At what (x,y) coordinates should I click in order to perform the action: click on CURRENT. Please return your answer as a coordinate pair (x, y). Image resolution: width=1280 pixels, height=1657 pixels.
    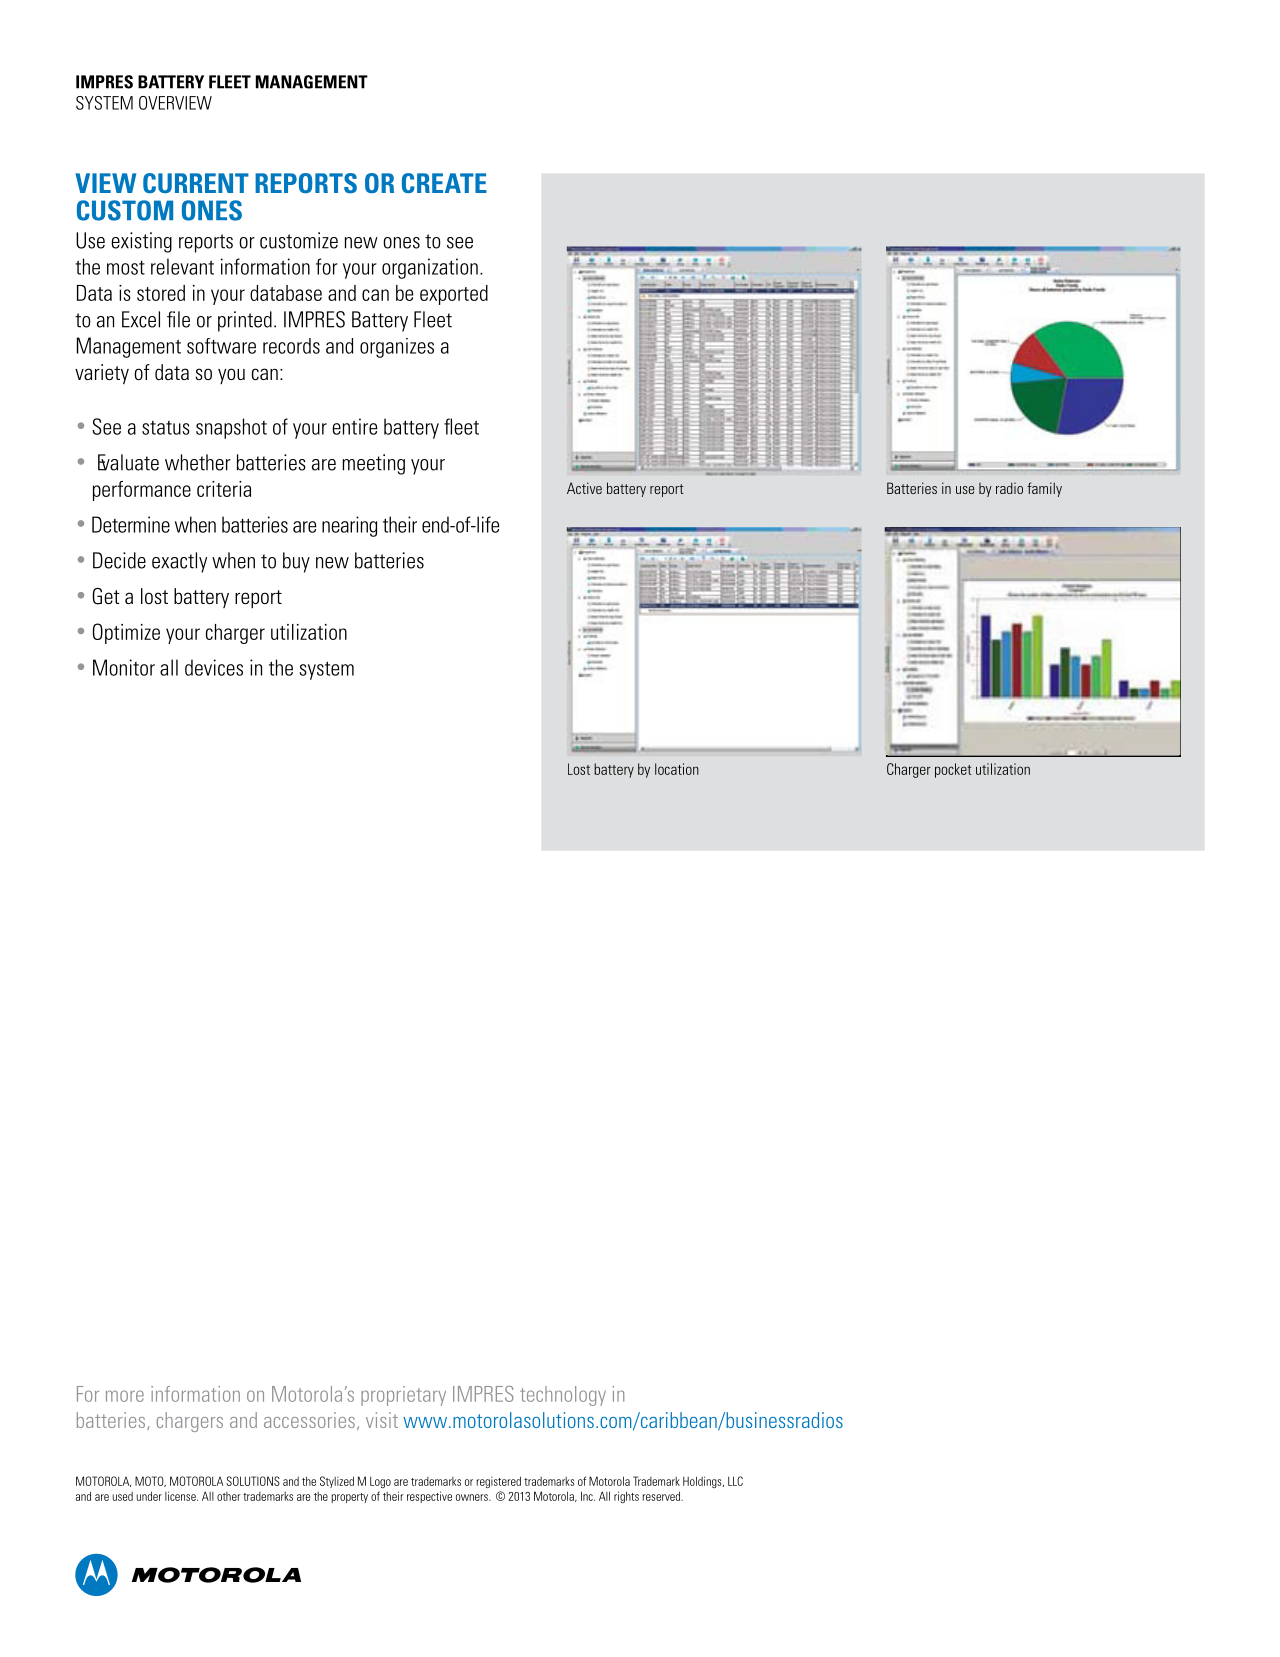
    Looking at the image, I should click on (196, 183).
